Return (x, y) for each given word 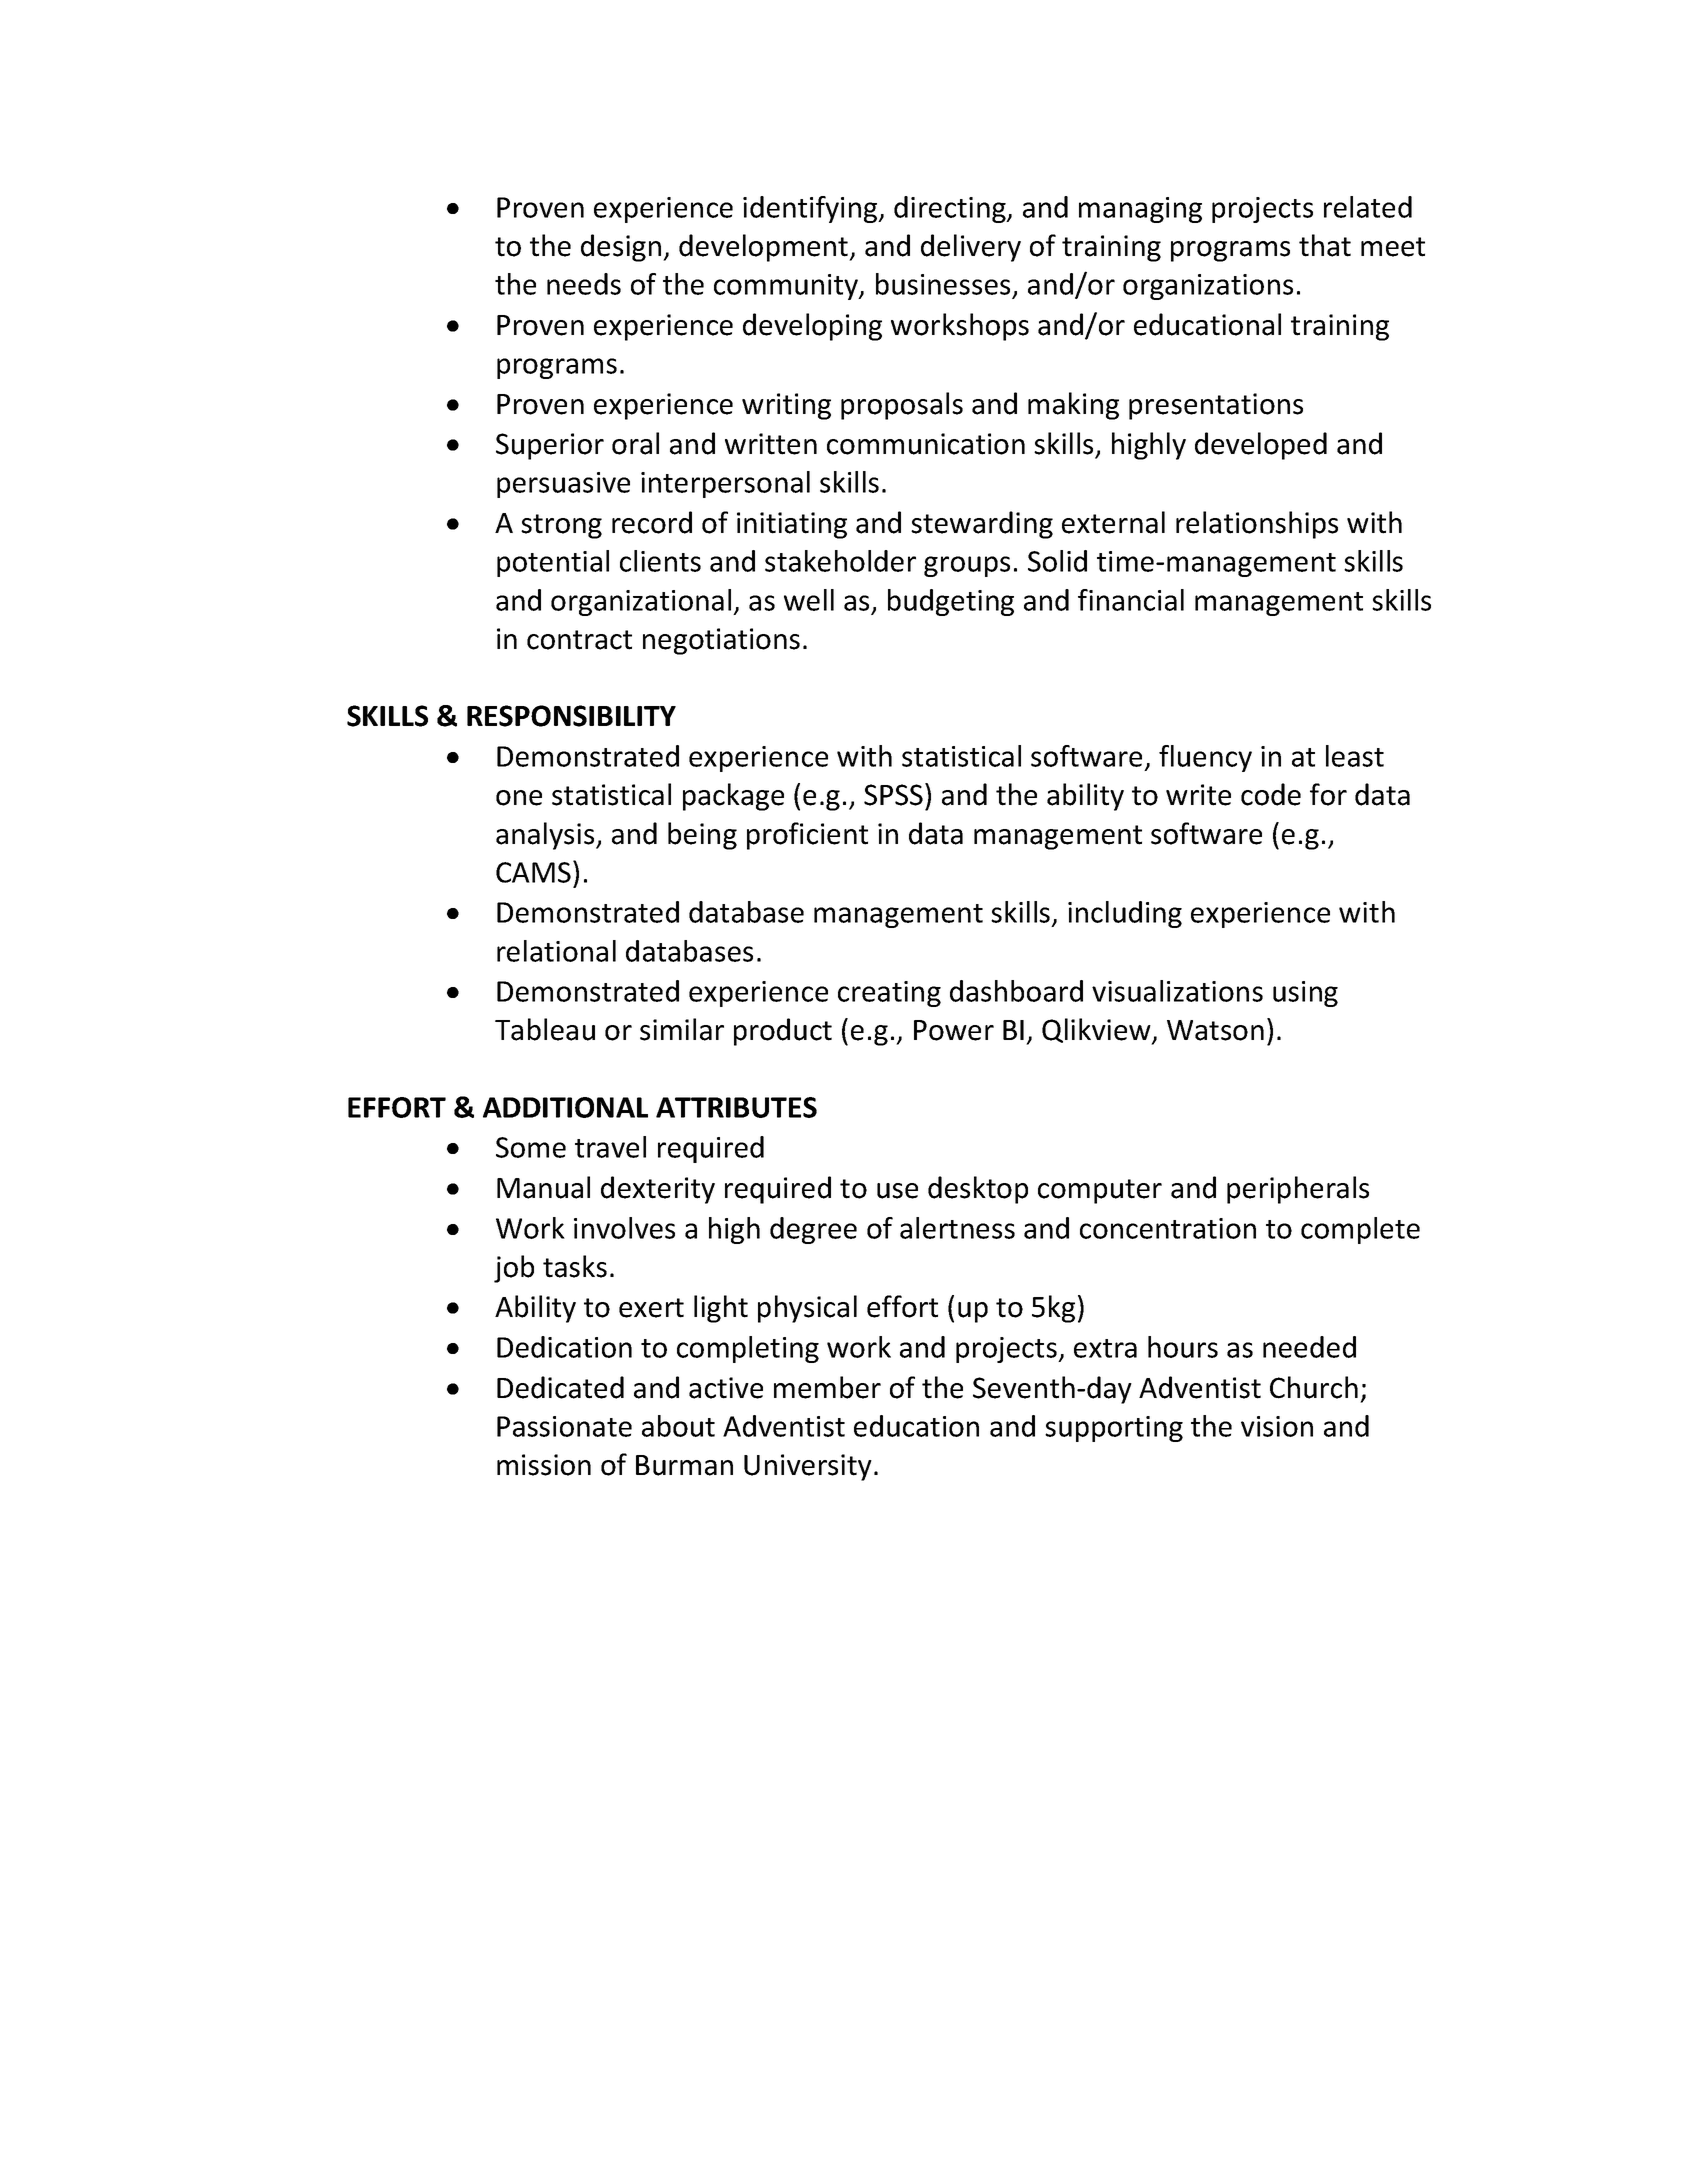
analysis (546, 836)
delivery (971, 248)
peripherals (1298, 1190)
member (827, 1387)
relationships (1257, 525)
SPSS (893, 795)
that (1325, 245)
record (652, 522)
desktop (978, 1190)
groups (967, 566)
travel (610, 1147)
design (622, 248)
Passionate (564, 1426)
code (1271, 794)
